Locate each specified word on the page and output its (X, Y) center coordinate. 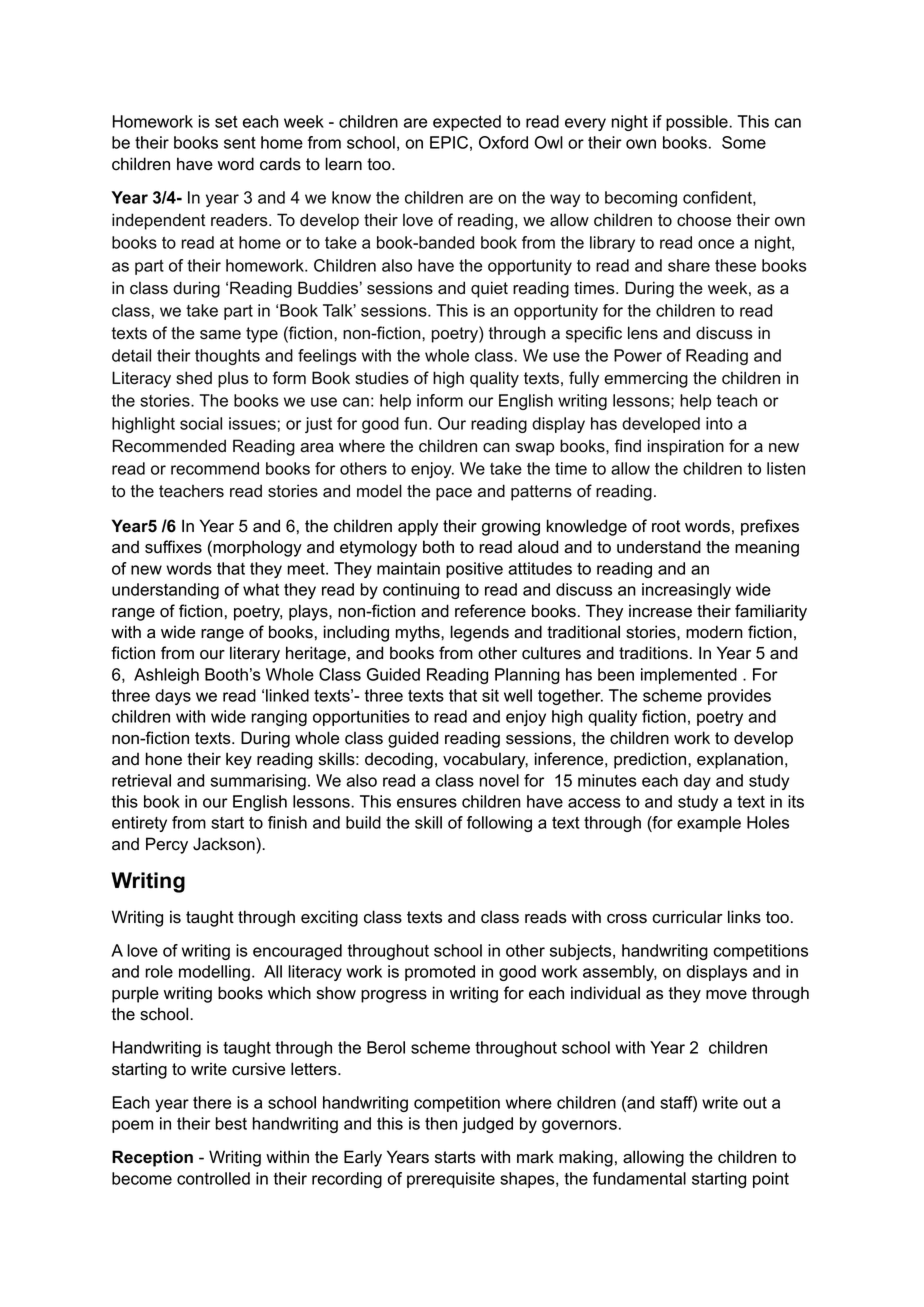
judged (487, 1125)
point (771, 1180)
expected (467, 123)
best (231, 1123)
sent (240, 143)
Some (744, 142)
